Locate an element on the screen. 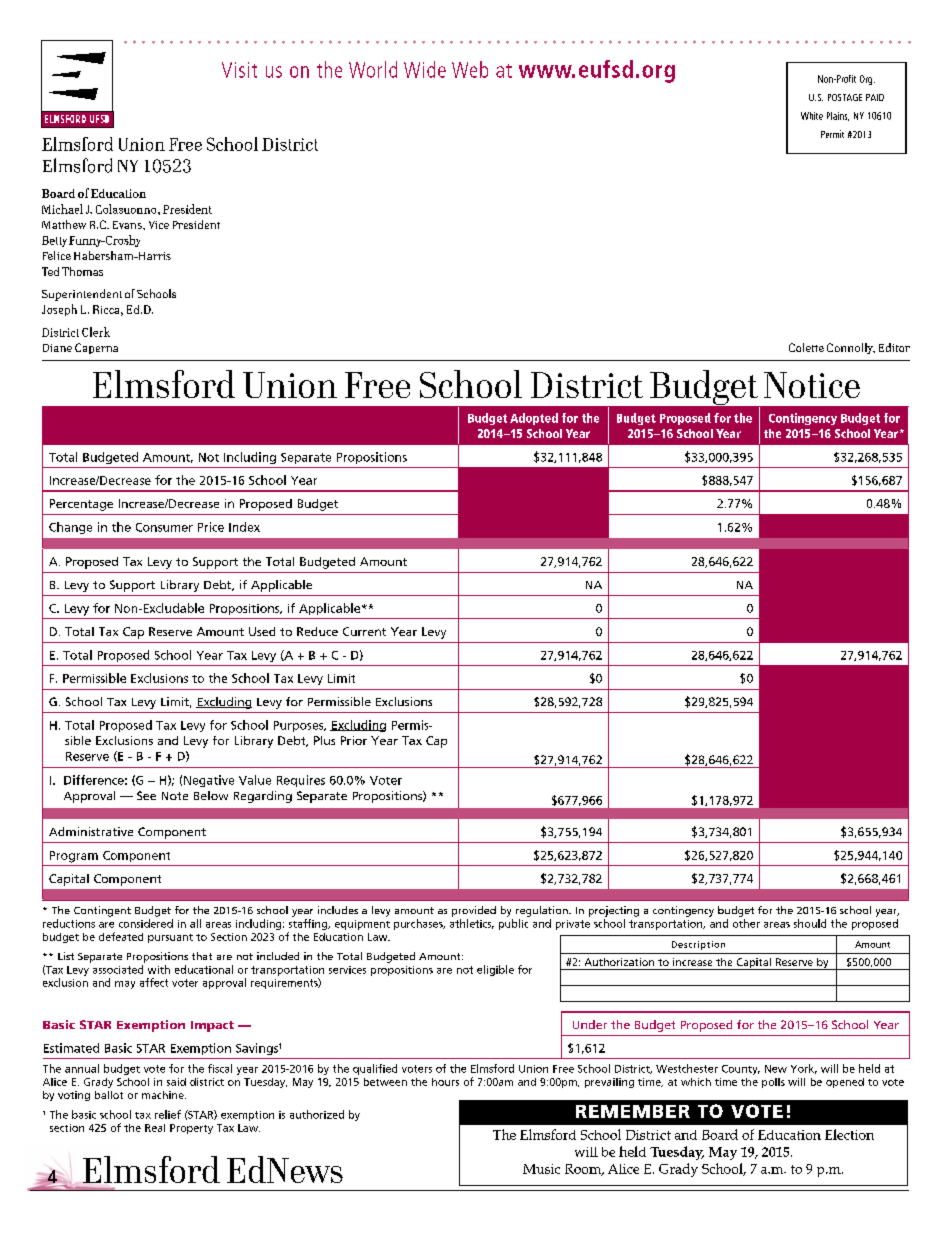  Used is located at coordinates (262, 631).
